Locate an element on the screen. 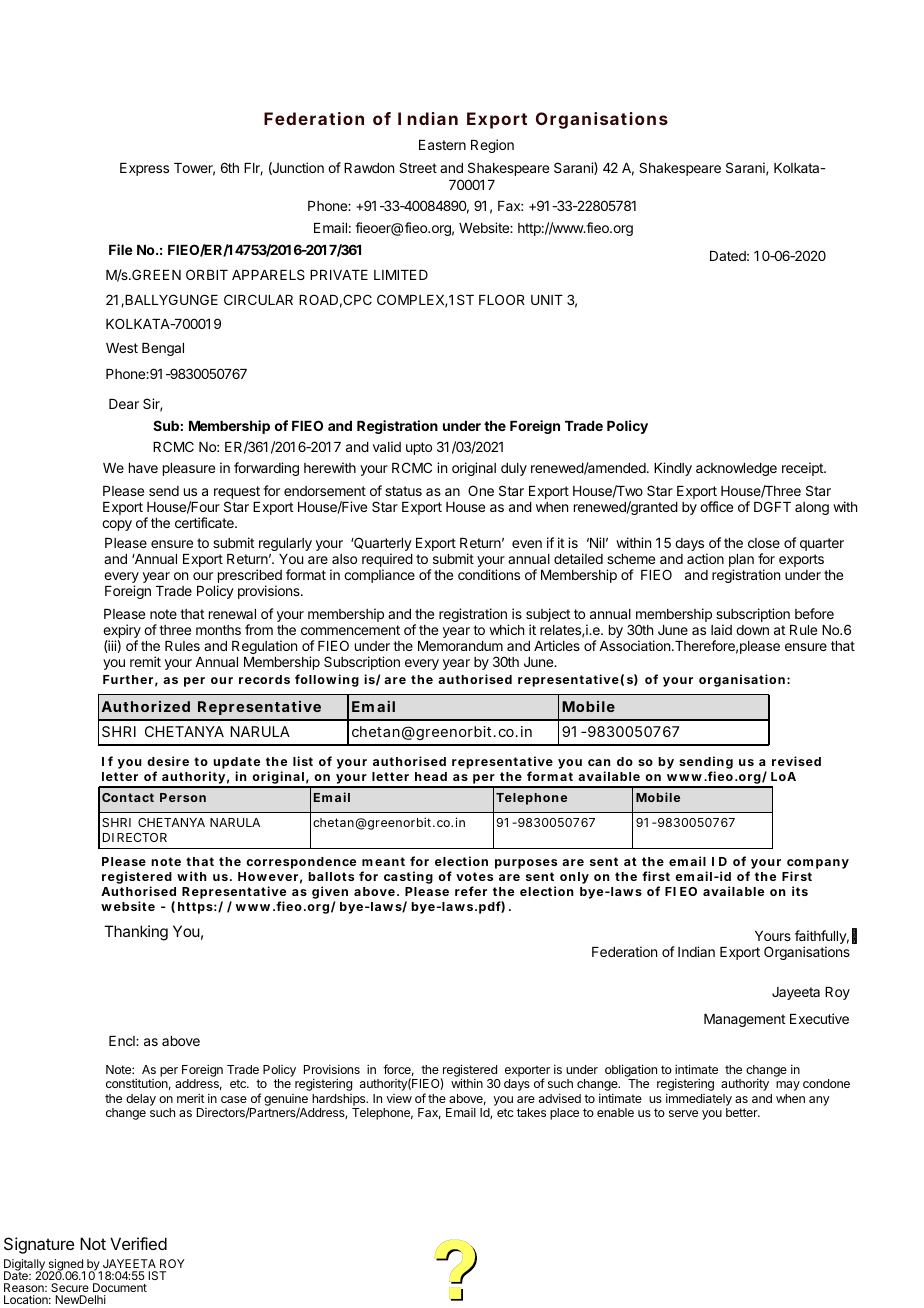 This screenshot has height=1308, width=924. UNIT is located at coordinates (547, 300).
